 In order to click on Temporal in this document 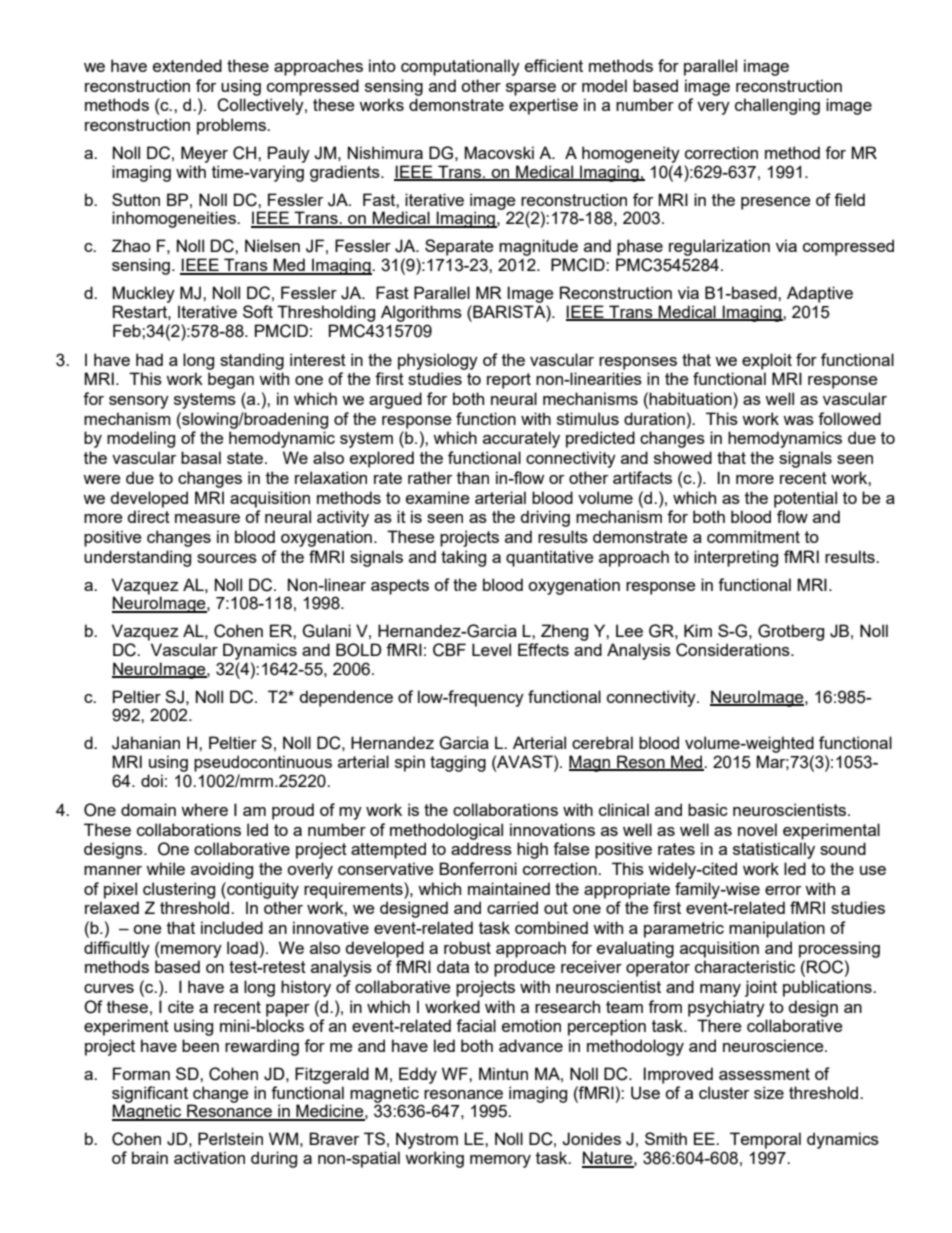, I will do `click(765, 1140)`.
